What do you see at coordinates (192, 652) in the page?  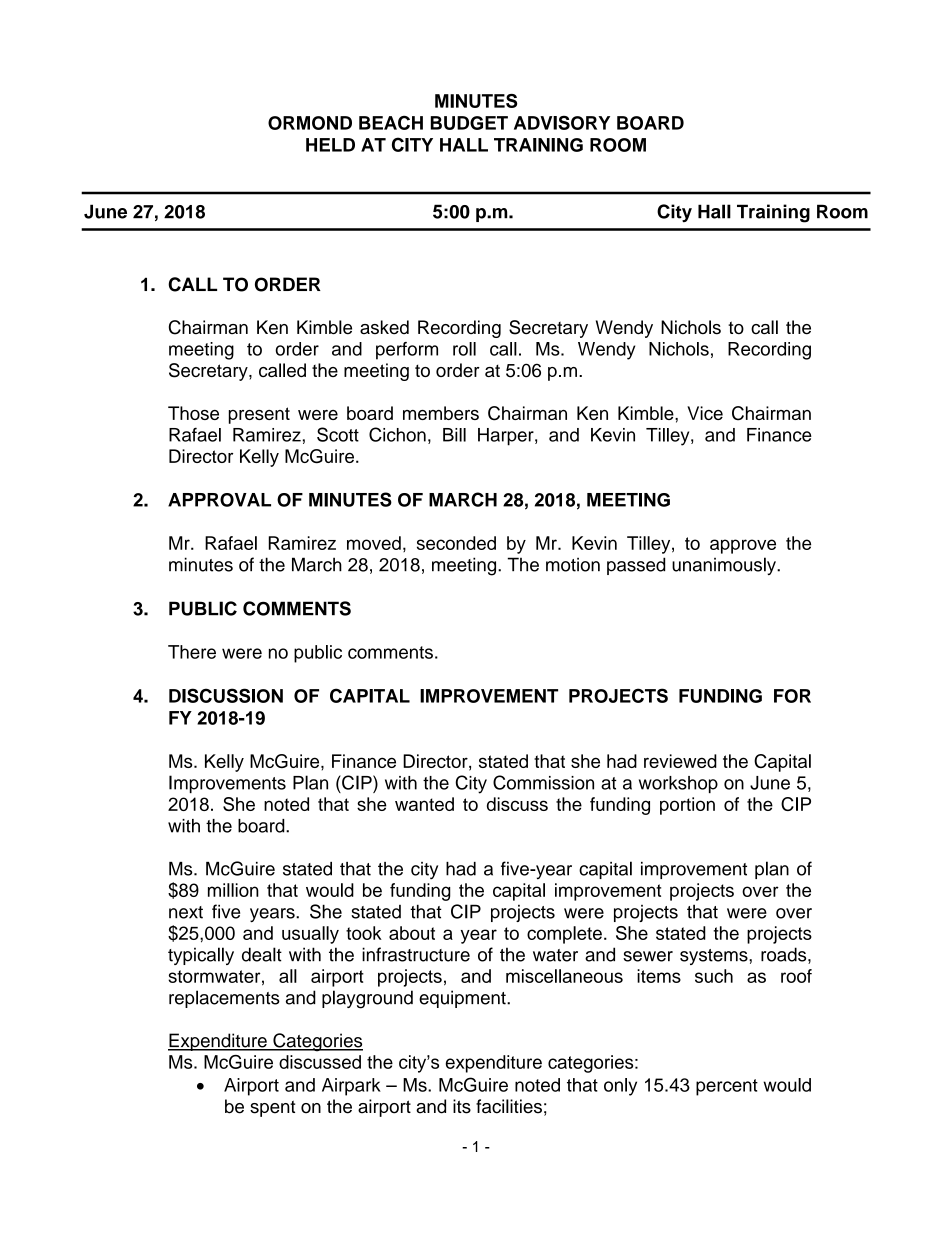 I see `There` at bounding box center [192, 652].
